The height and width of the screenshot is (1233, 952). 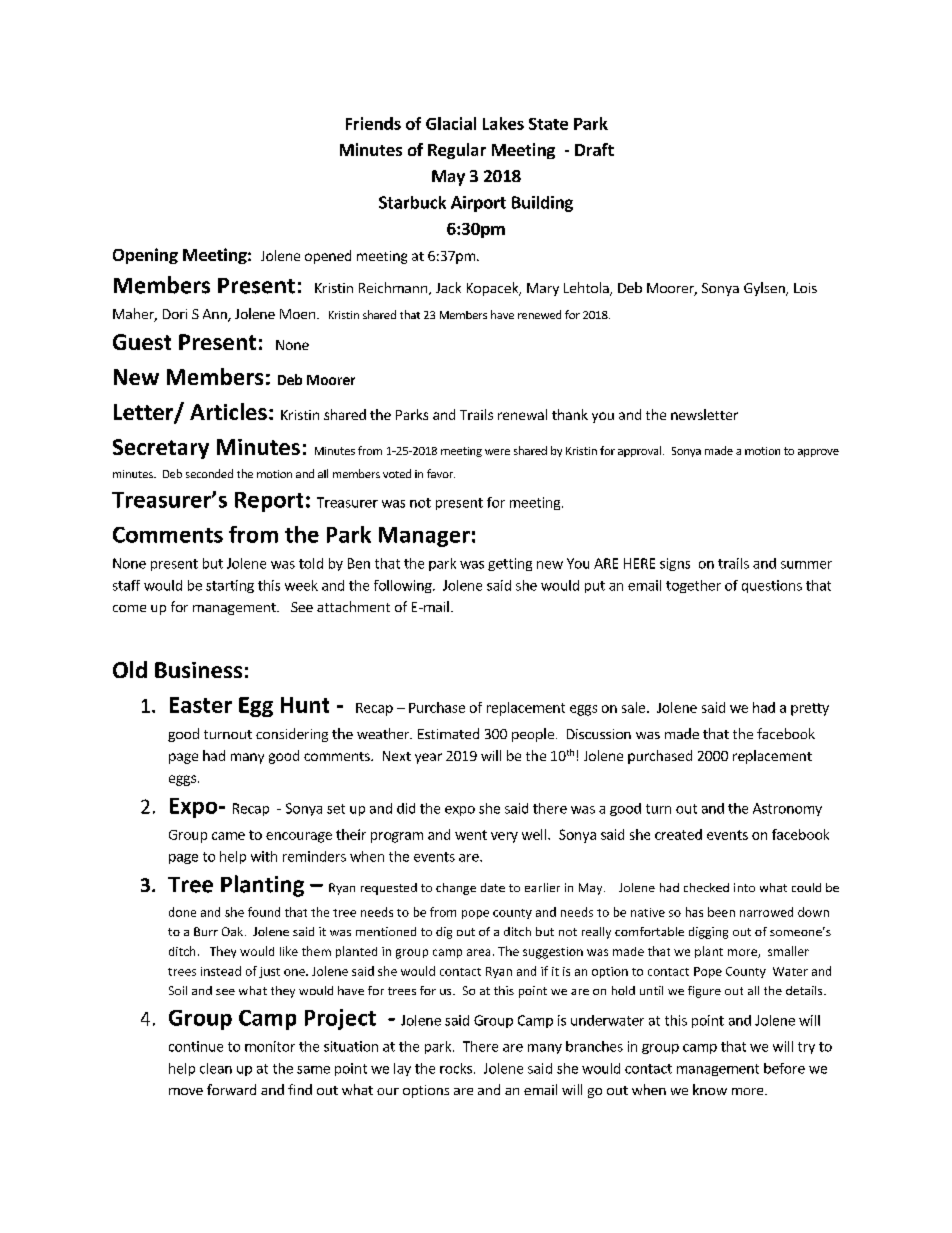 What do you see at coordinates (594, 149) in the screenshot?
I see `Draft` at bounding box center [594, 149].
